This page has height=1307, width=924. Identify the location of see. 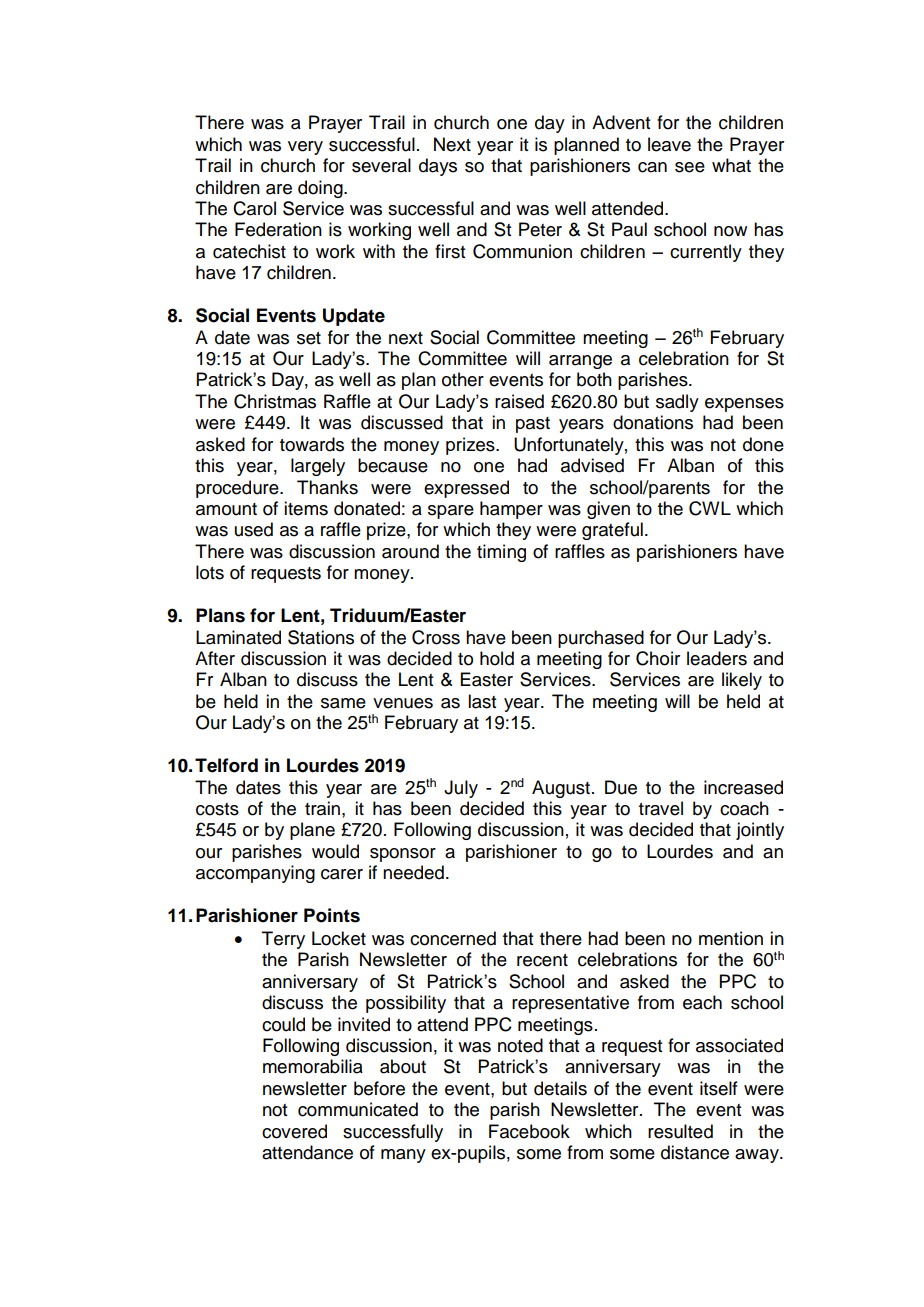
(690, 167).
